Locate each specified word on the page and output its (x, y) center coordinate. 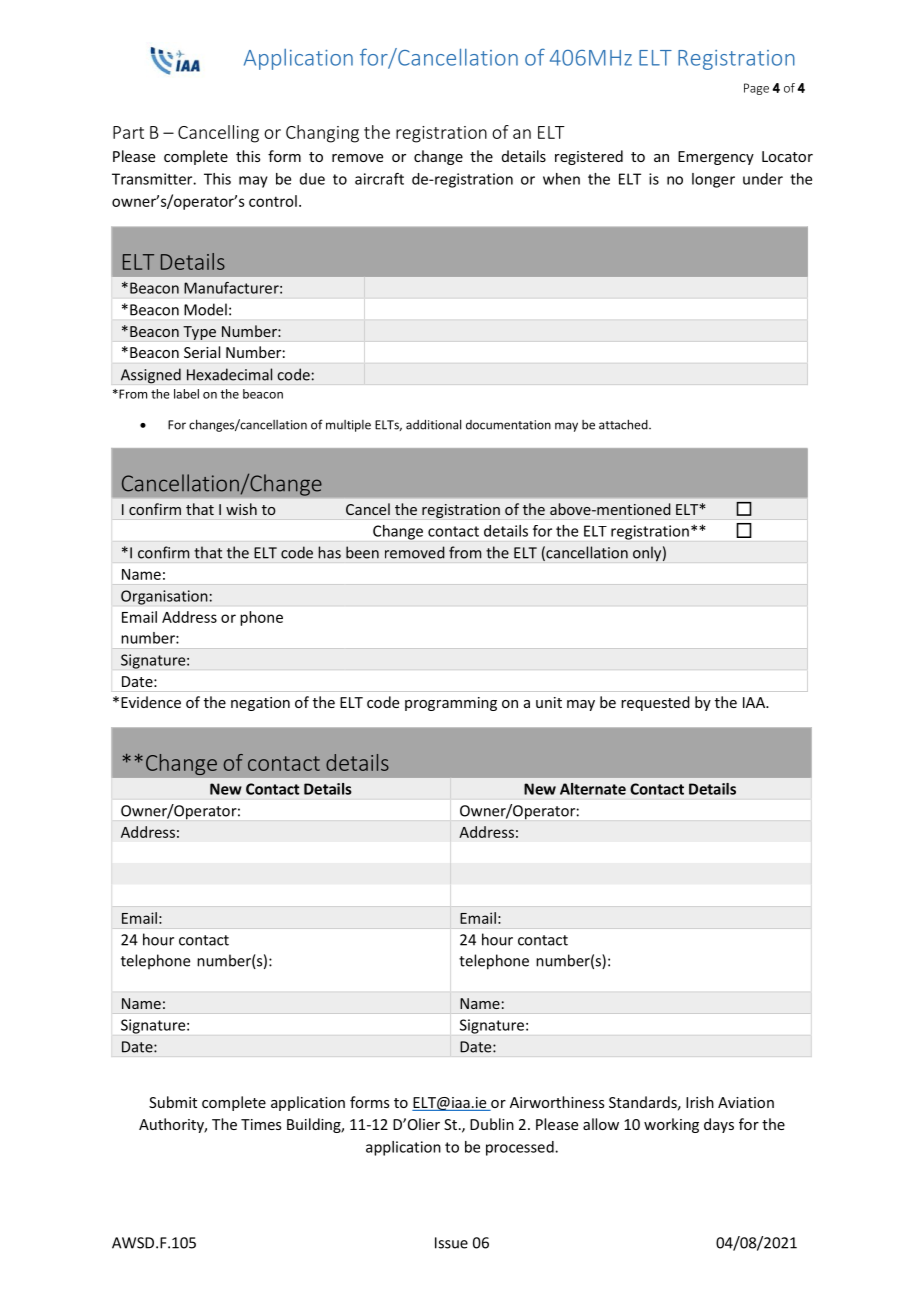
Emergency (716, 158)
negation (260, 704)
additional (433, 424)
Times (261, 1124)
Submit (173, 1102)
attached (624, 424)
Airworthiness (557, 1102)
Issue (451, 1243)
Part (128, 132)
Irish (700, 1102)
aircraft (379, 179)
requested (655, 703)
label (186, 394)
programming (451, 704)
